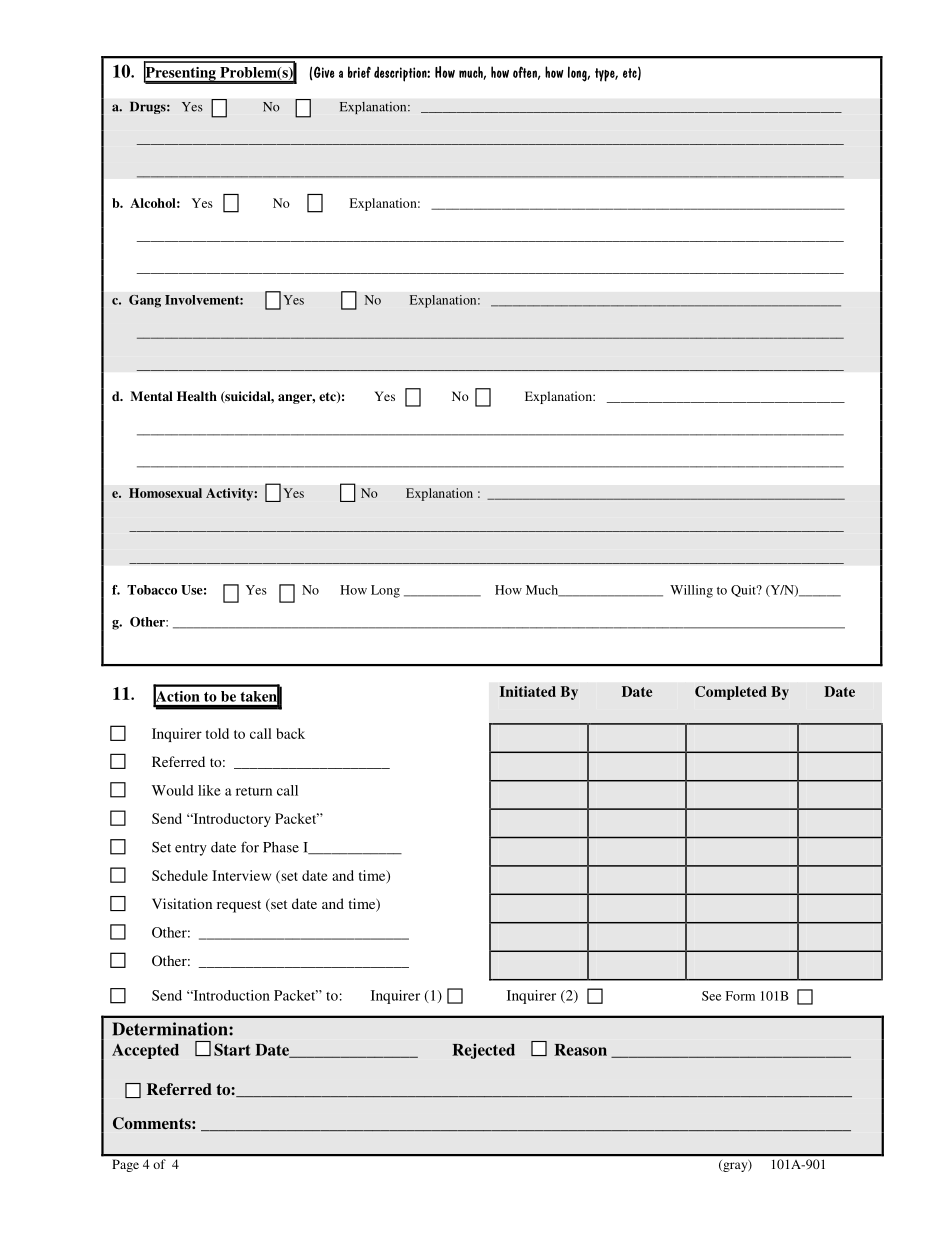 This document has width=952, height=1233. I want to click on Gang, so click(145, 301).
